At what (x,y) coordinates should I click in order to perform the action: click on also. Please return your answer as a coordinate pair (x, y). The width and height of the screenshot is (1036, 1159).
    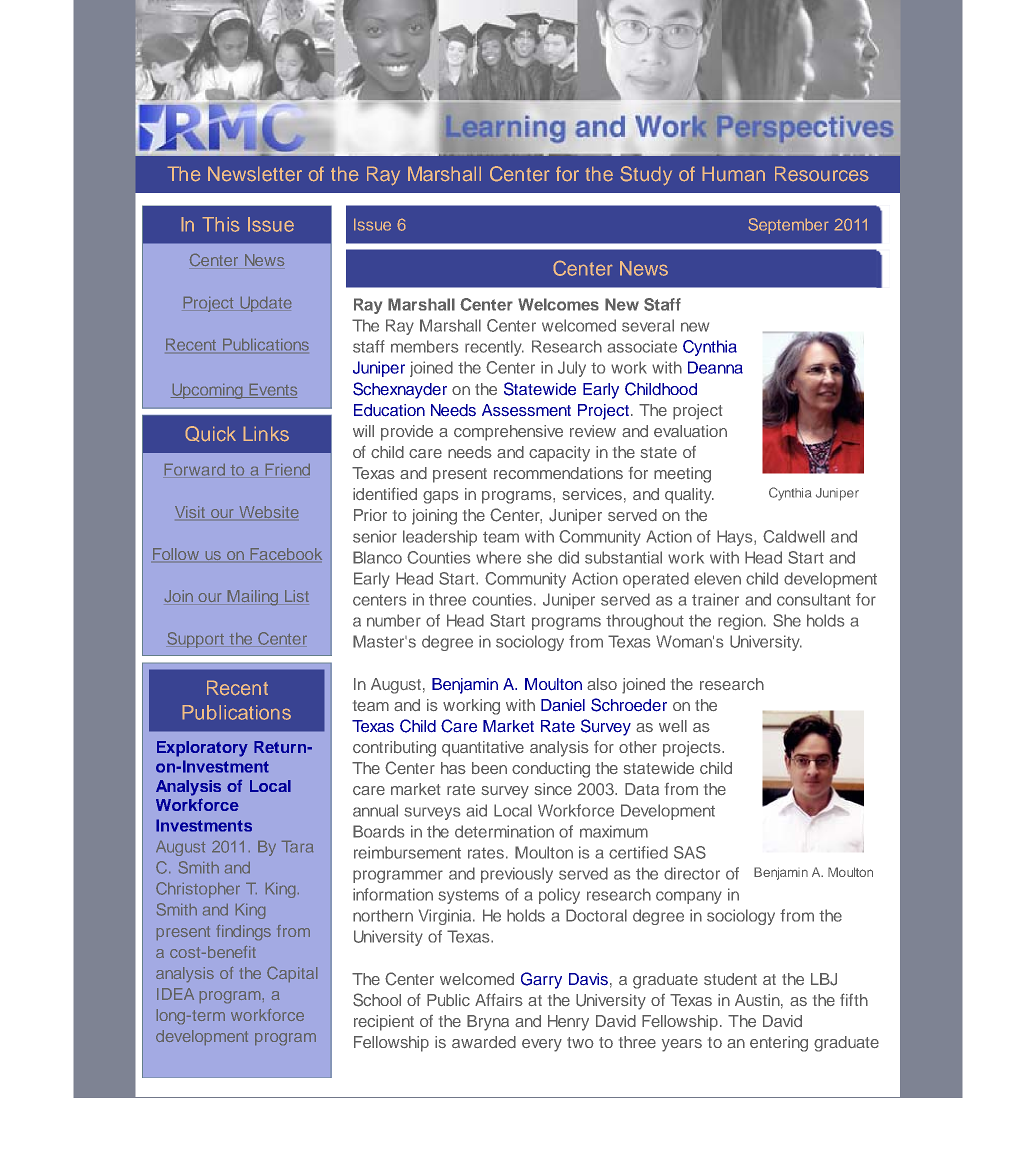
    Looking at the image, I should click on (602, 684).
